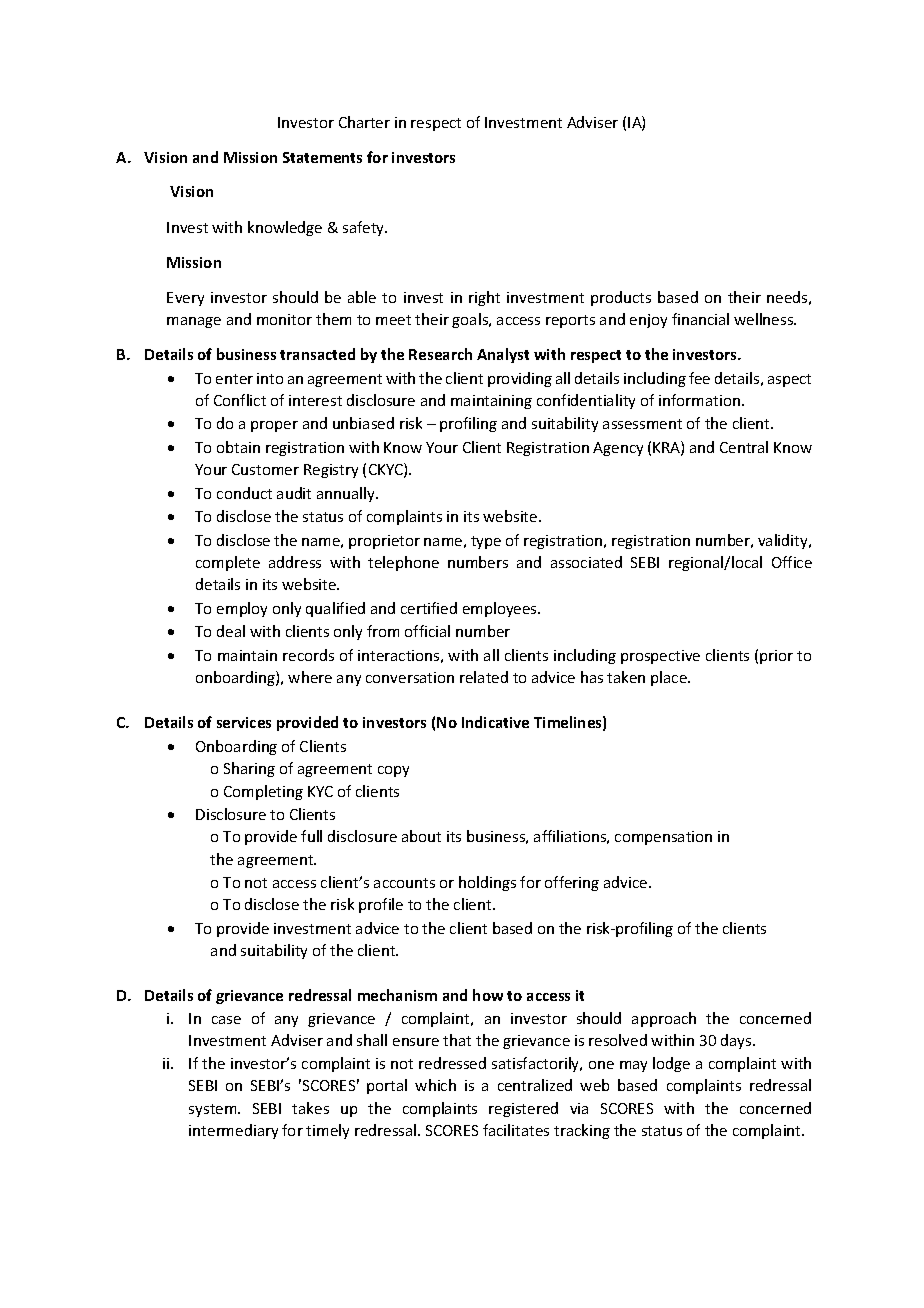  What do you see at coordinates (700, 319) in the image?
I see `financial` at bounding box center [700, 319].
